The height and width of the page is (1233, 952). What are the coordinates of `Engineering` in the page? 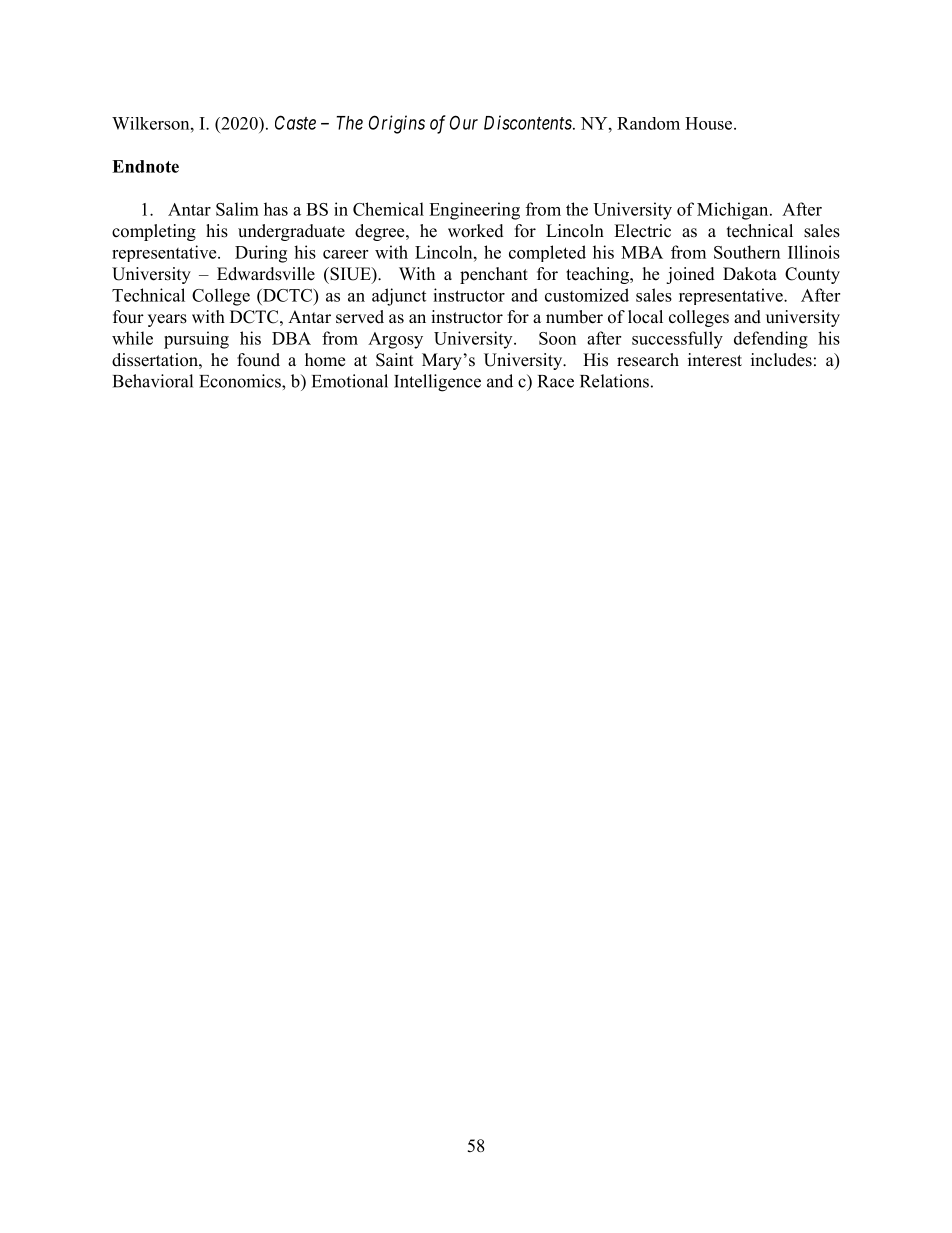 It's located at (474, 211).
